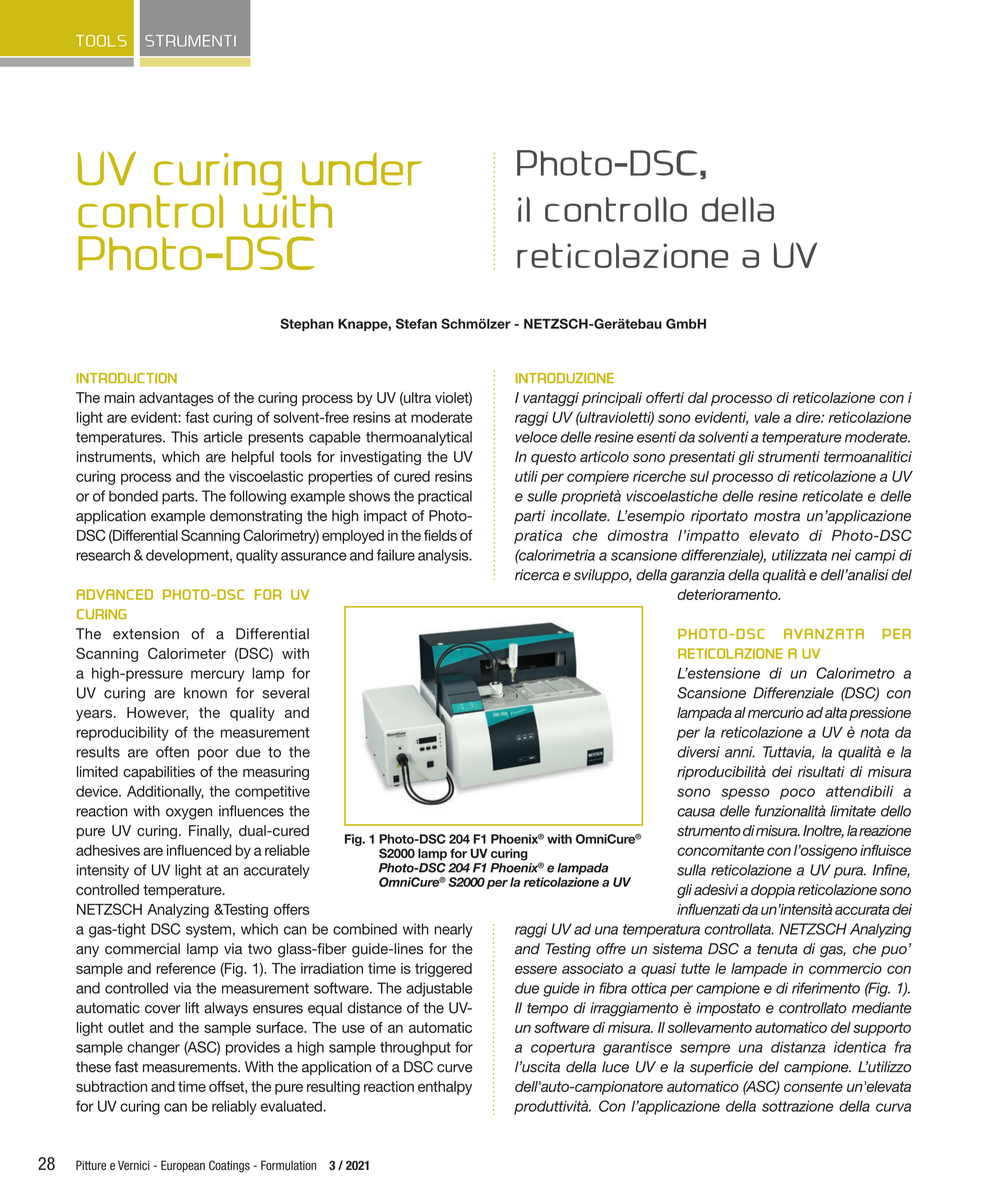 Image resolution: width=987 pixels, height=1204 pixels. What do you see at coordinates (841, 555) in the screenshot?
I see `nei` at bounding box center [841, 555].
